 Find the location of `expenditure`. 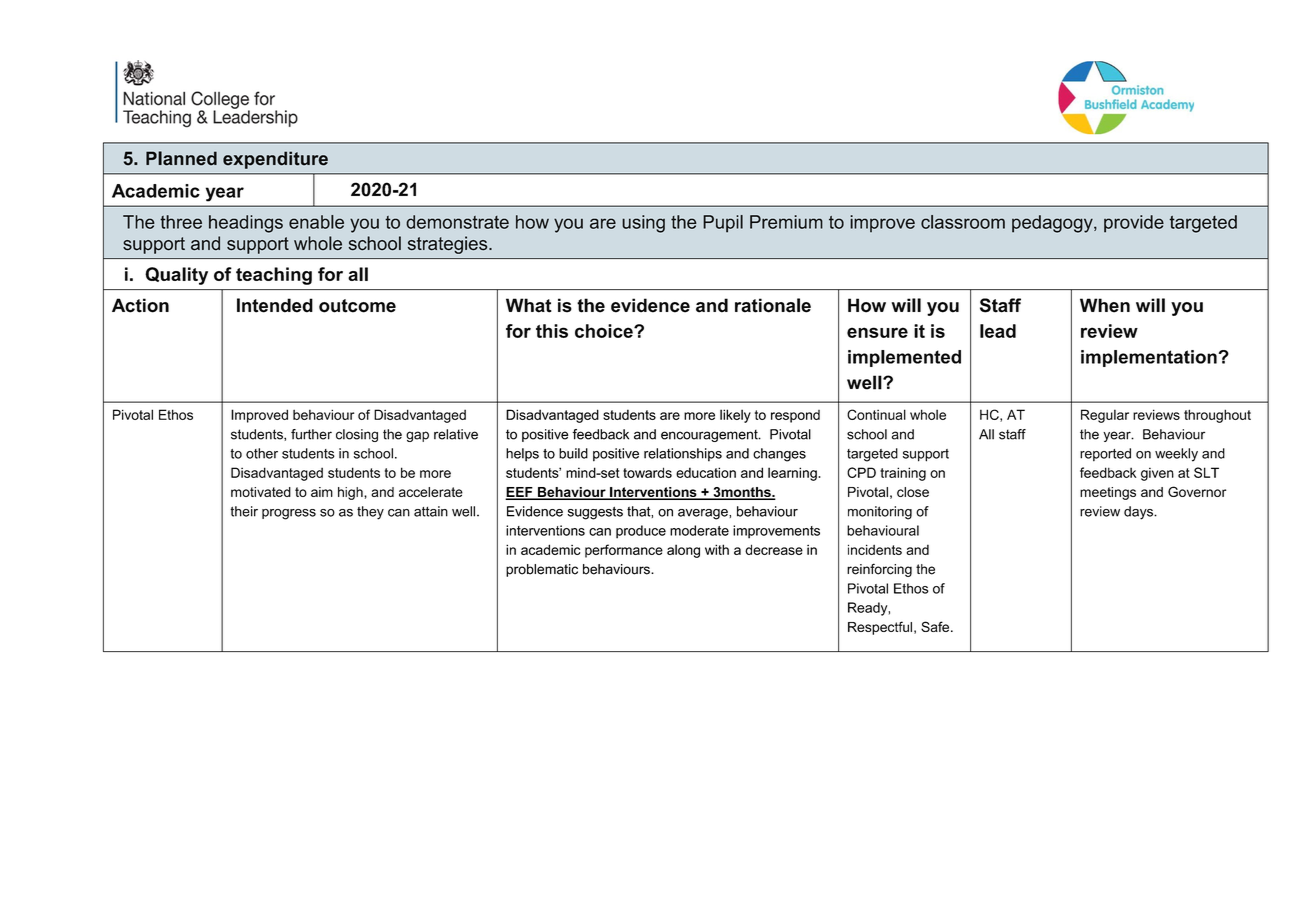

expenditure is located at coordinates (275, 160).
